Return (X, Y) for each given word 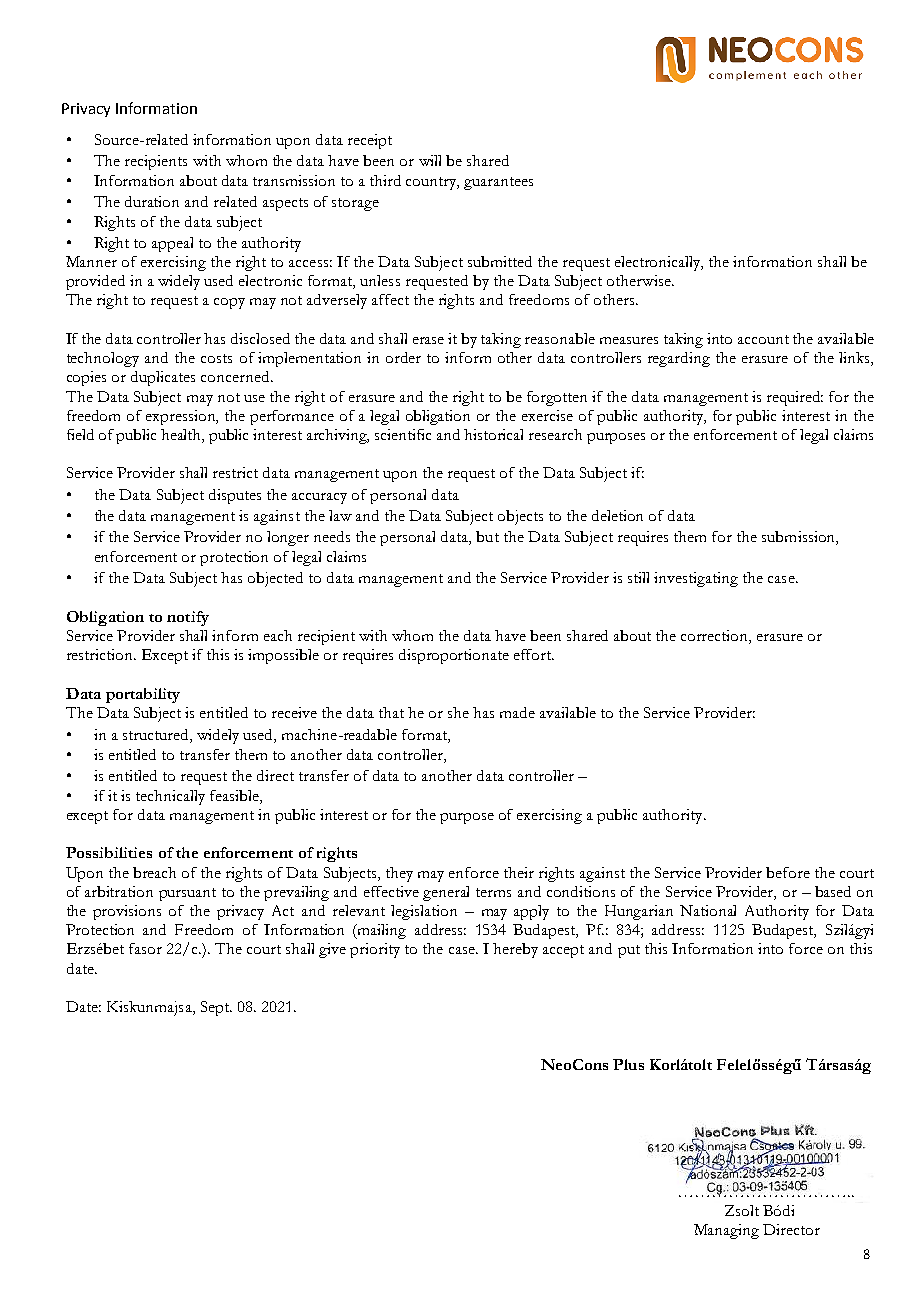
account (763, 339)
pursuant (187, 894)
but (487, 536)
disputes (235, 496)
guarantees (498, 183)
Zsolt (742, 1210)
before (788, 872)
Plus (628, 1064)
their (519, 872)
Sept (216, 1008)
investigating (696, 579)
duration (152, 201)
